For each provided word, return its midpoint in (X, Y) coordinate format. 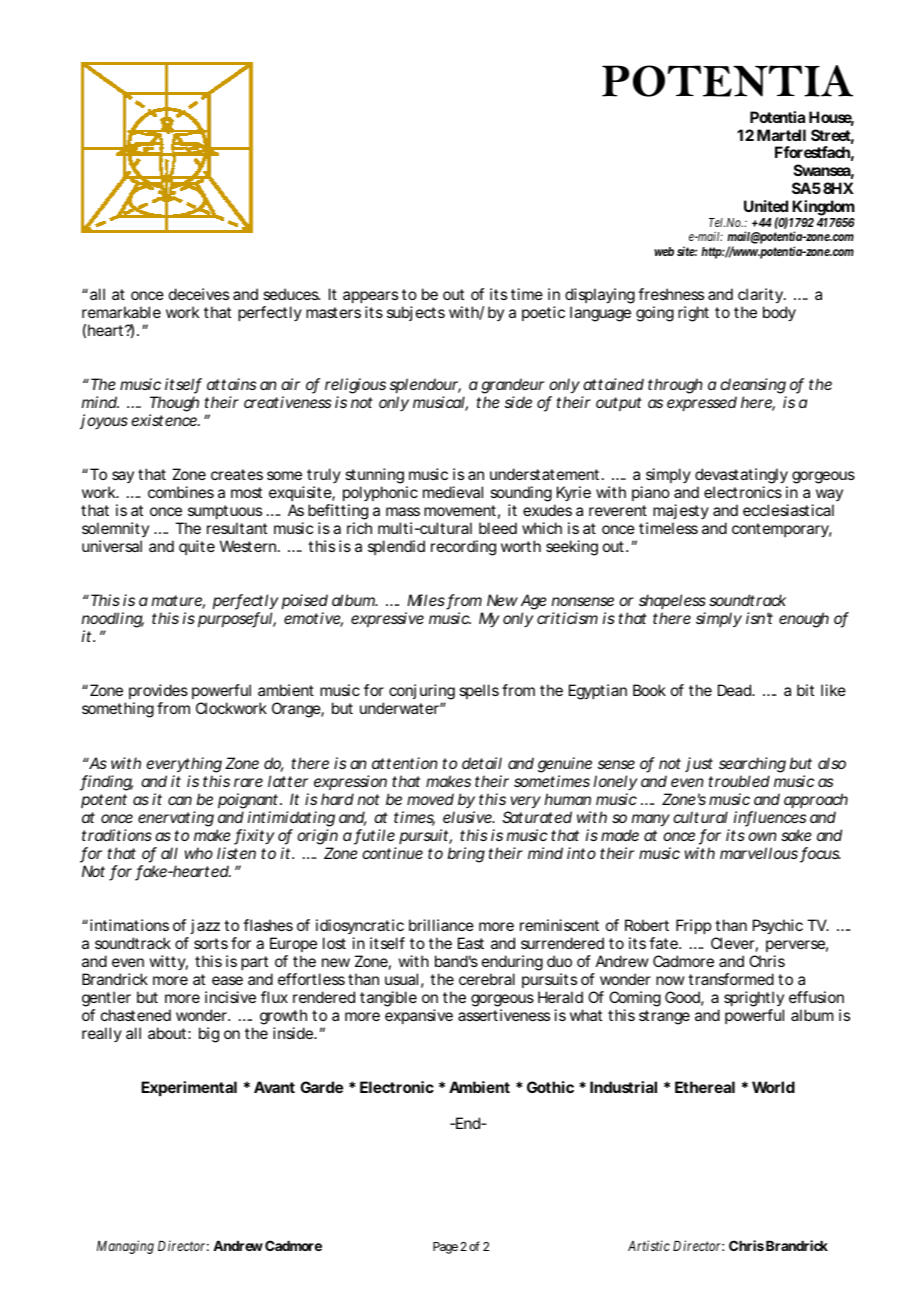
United (766, 206)
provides (158, 693)
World (773, 1087)
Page (445, 1248)
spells (479, 691)
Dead (735, 690)
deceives (199, 294)
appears (370, 297)
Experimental (189, 1088)
